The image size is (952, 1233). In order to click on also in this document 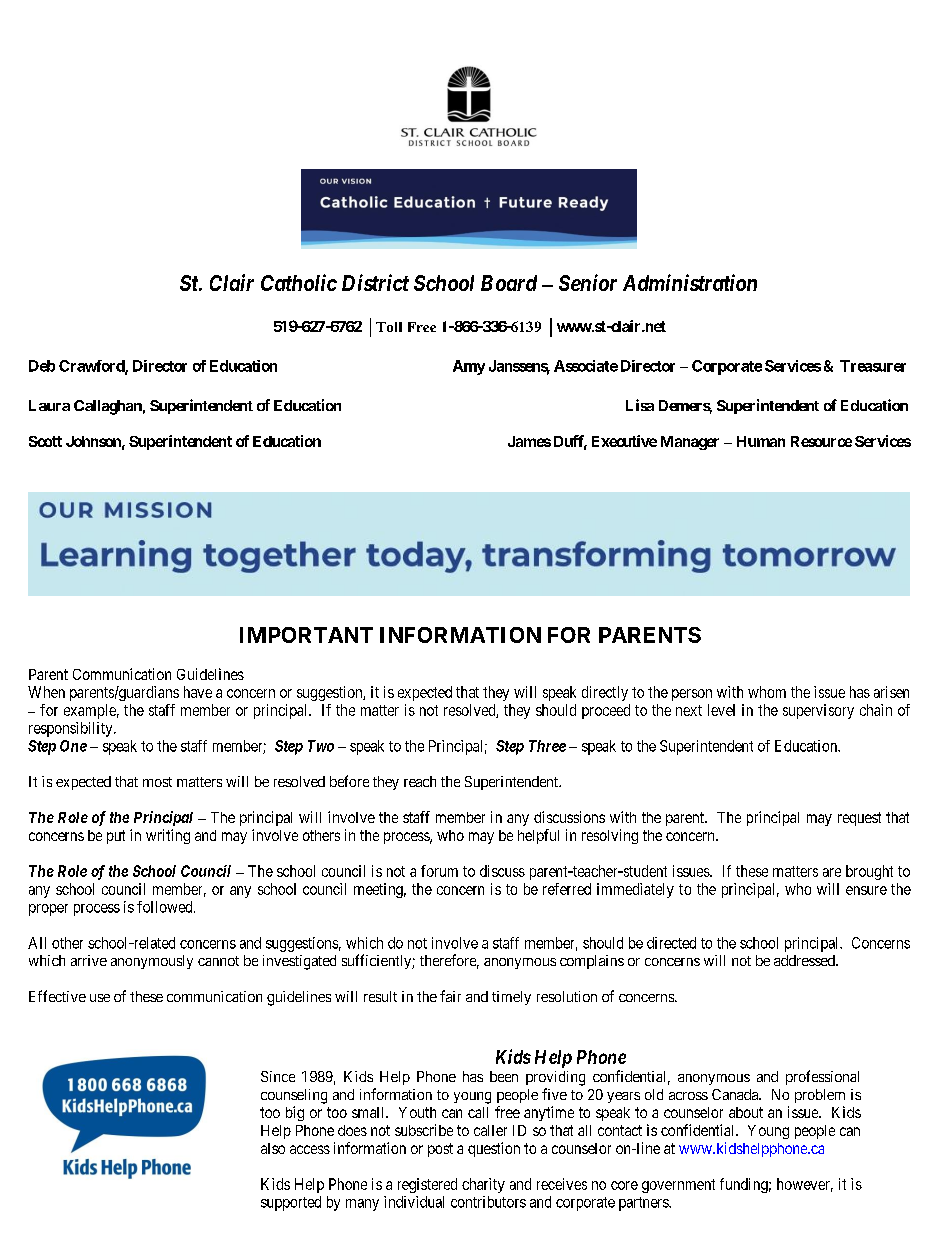, I will do `click(273, 1148)`.
